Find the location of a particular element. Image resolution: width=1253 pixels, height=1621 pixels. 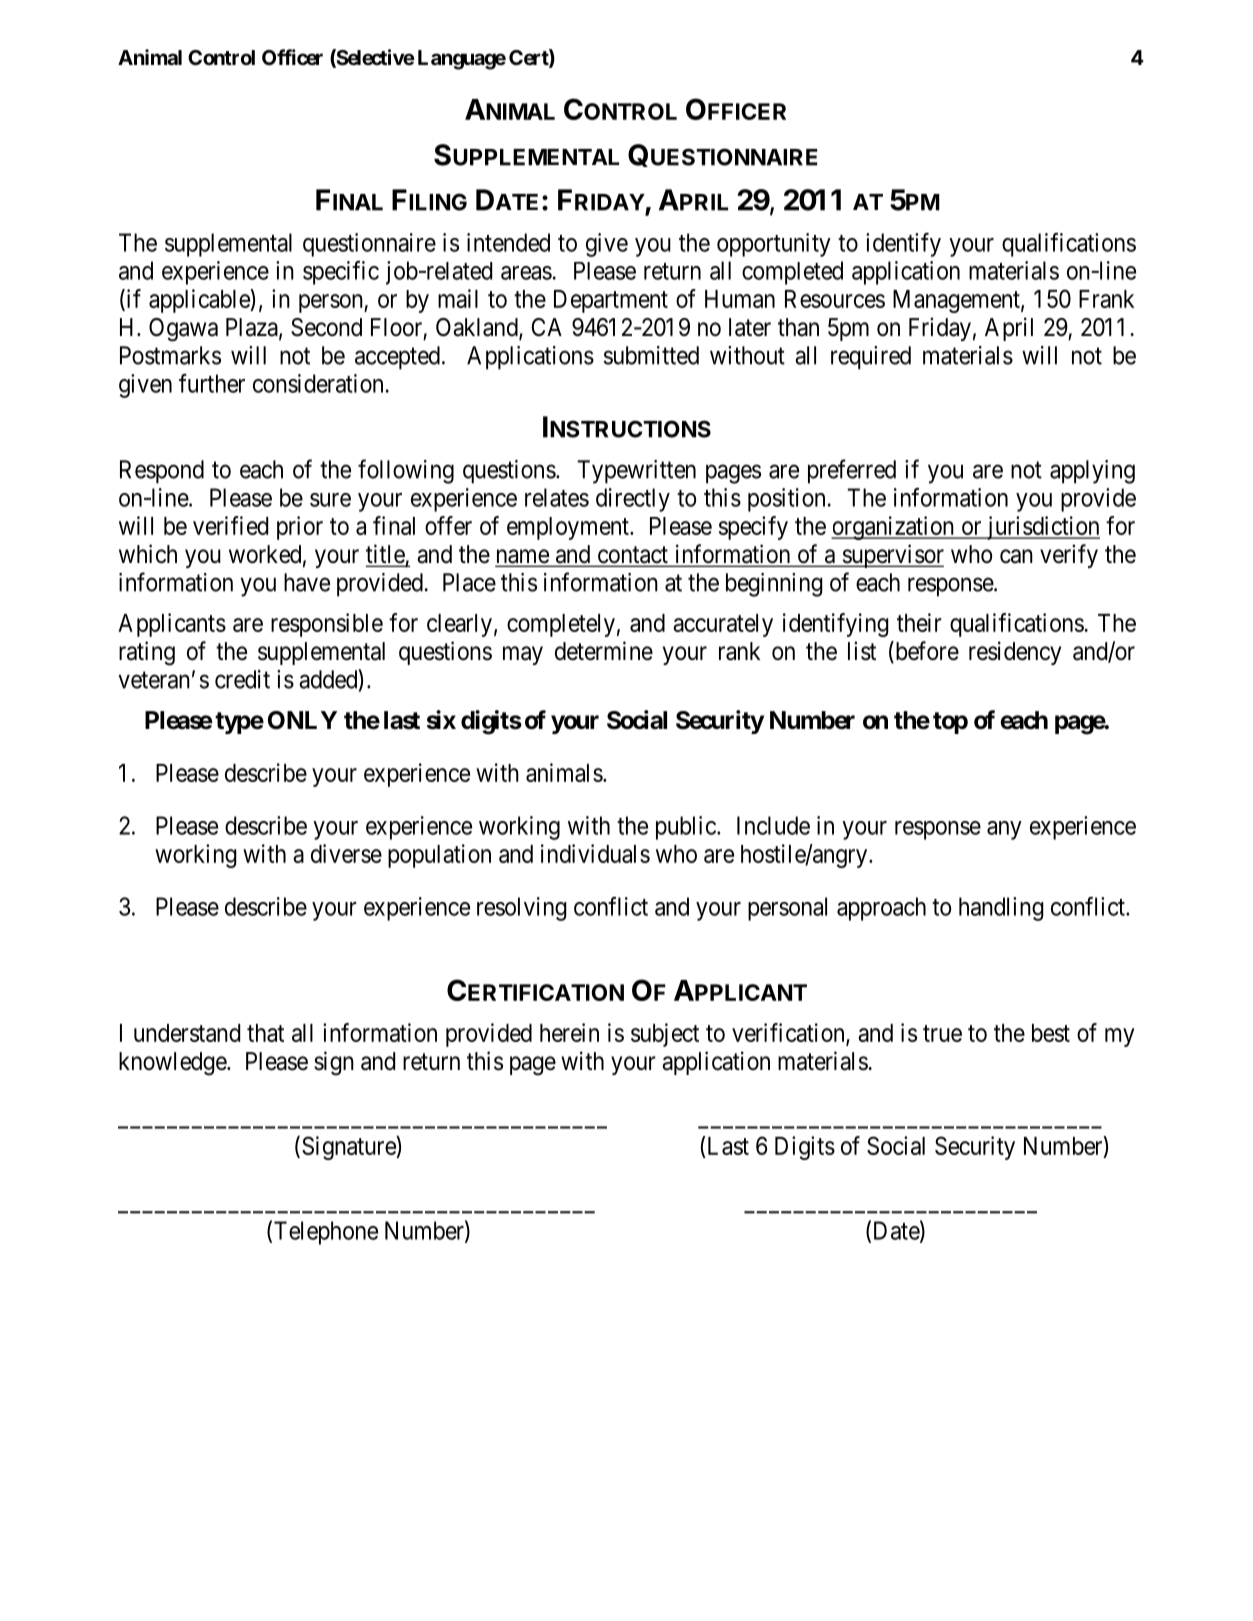

credit is located at coordinates (242, 679).
